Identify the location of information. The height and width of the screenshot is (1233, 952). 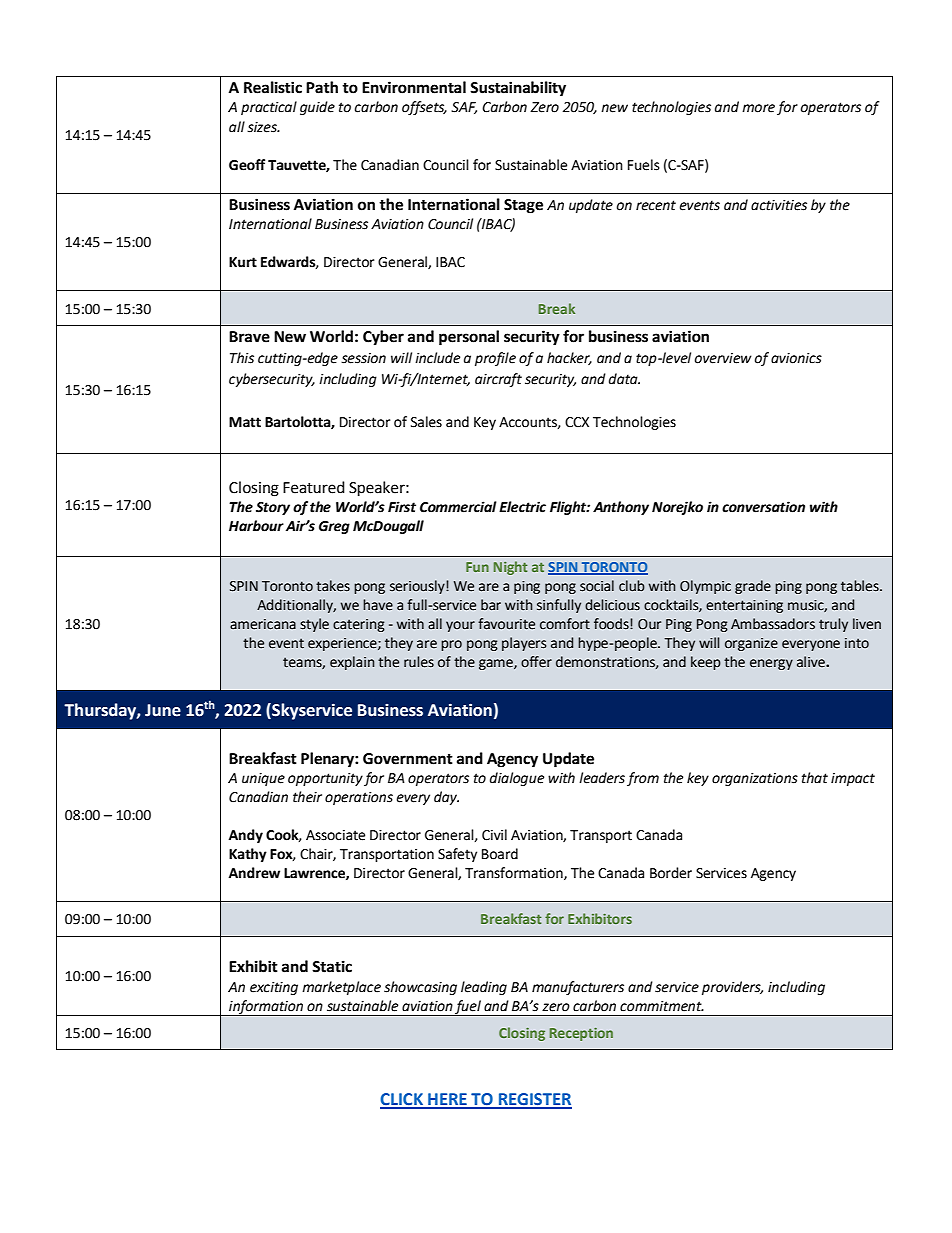
(266, 1008).
